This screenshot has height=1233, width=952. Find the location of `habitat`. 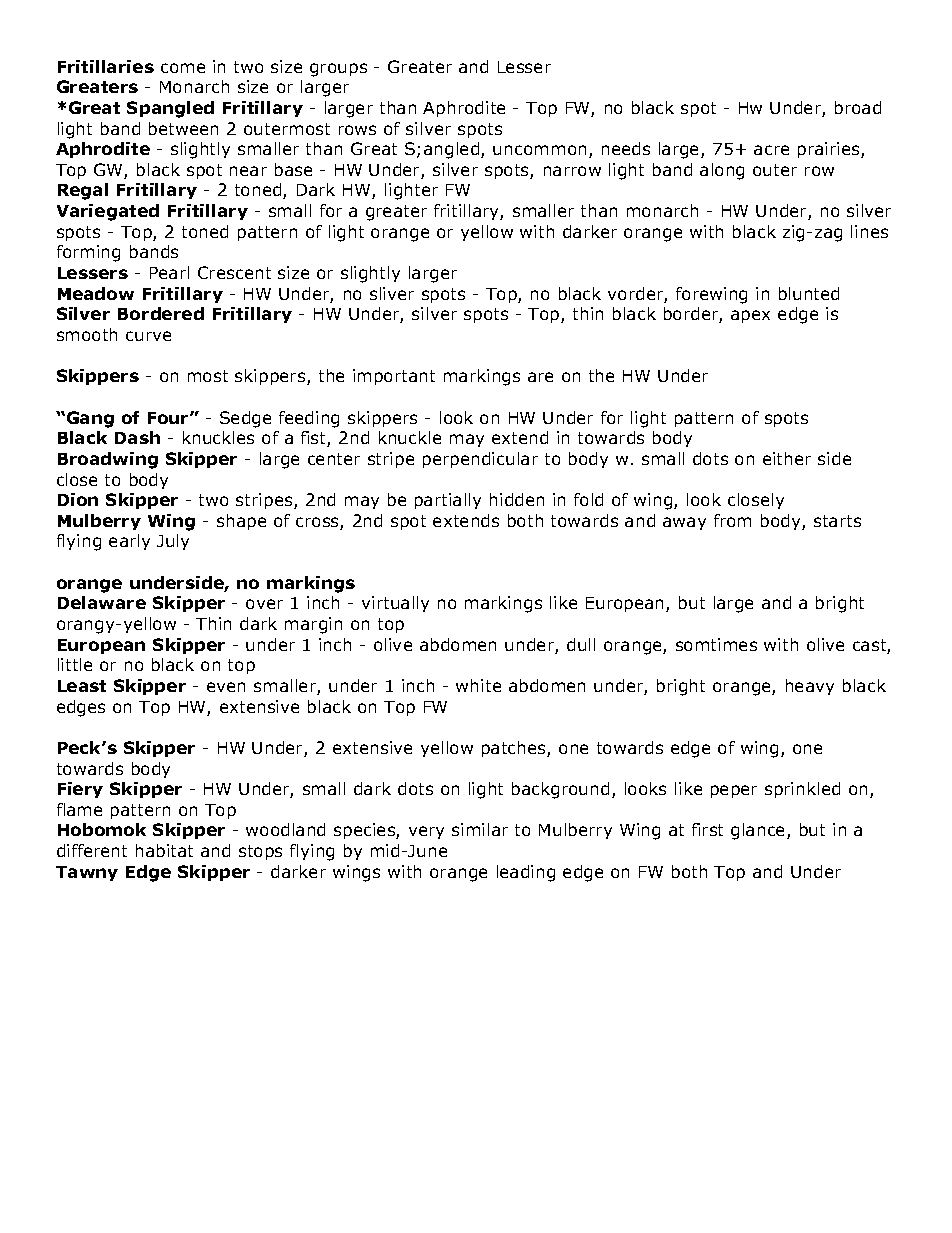

habitat is located at coordinates (164, 850).
